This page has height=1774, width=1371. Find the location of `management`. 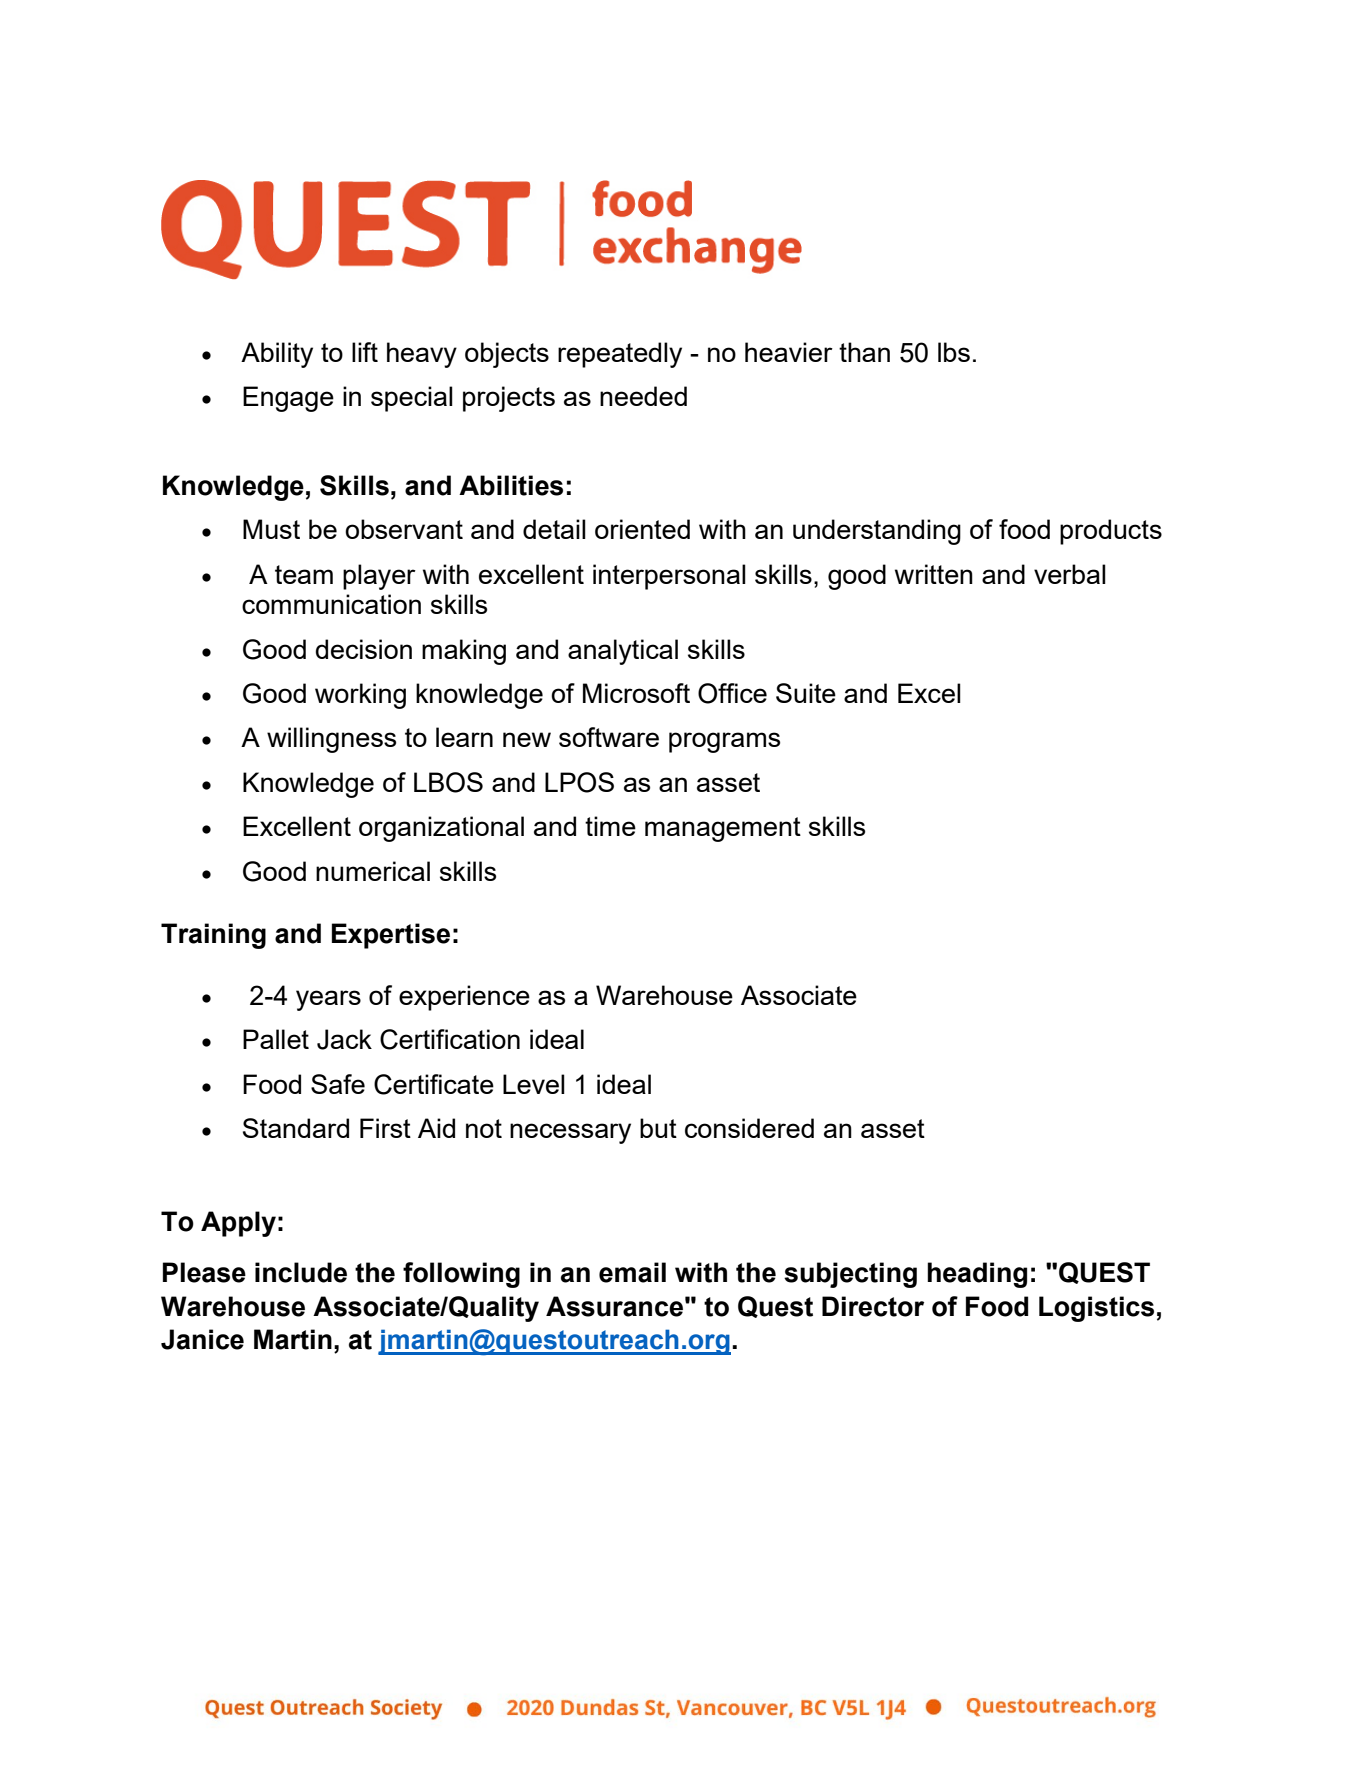

management is located at coordinates (723, 829).
